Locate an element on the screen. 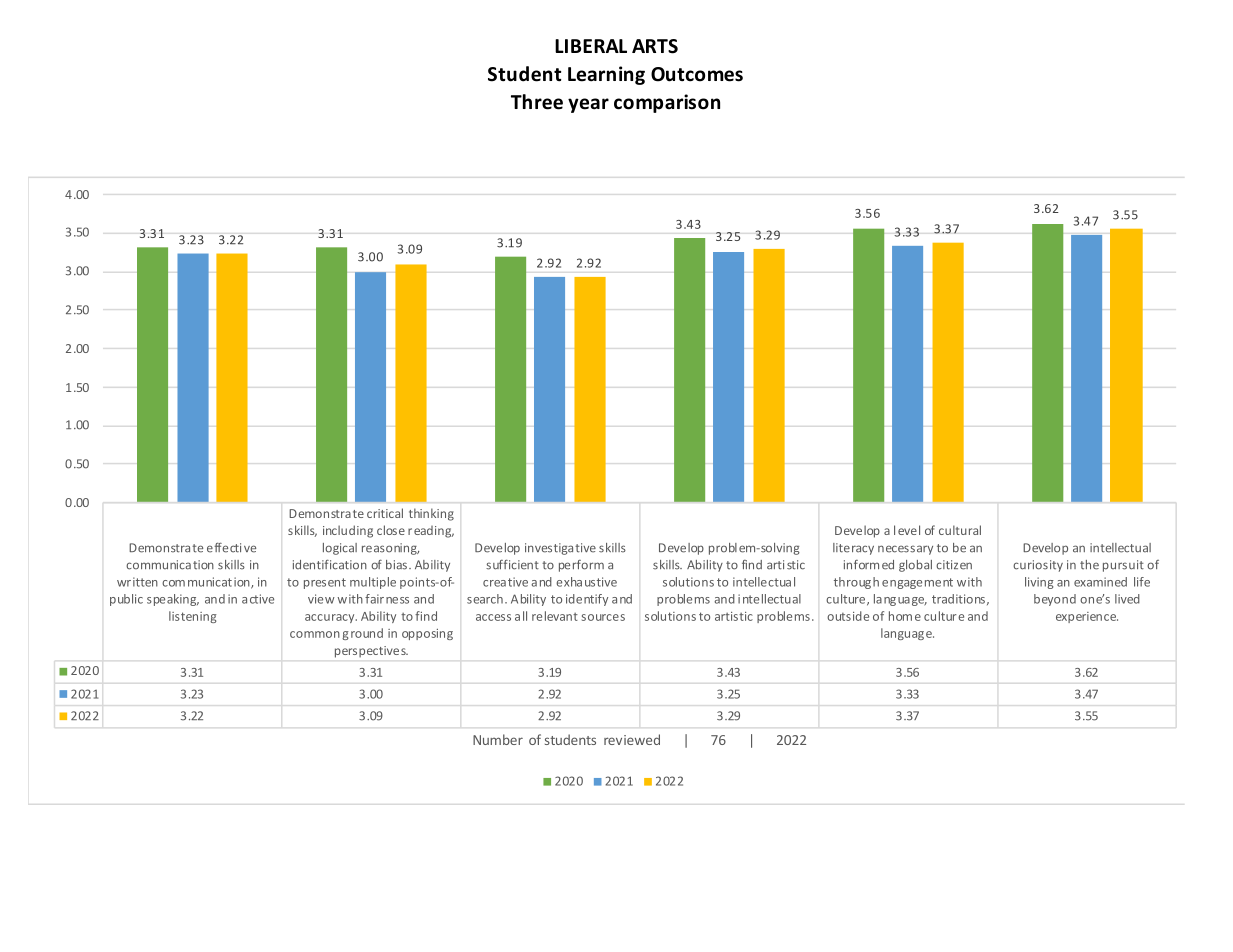 The image size is (1233, 952). Three is located at coordinates (537, 102).
